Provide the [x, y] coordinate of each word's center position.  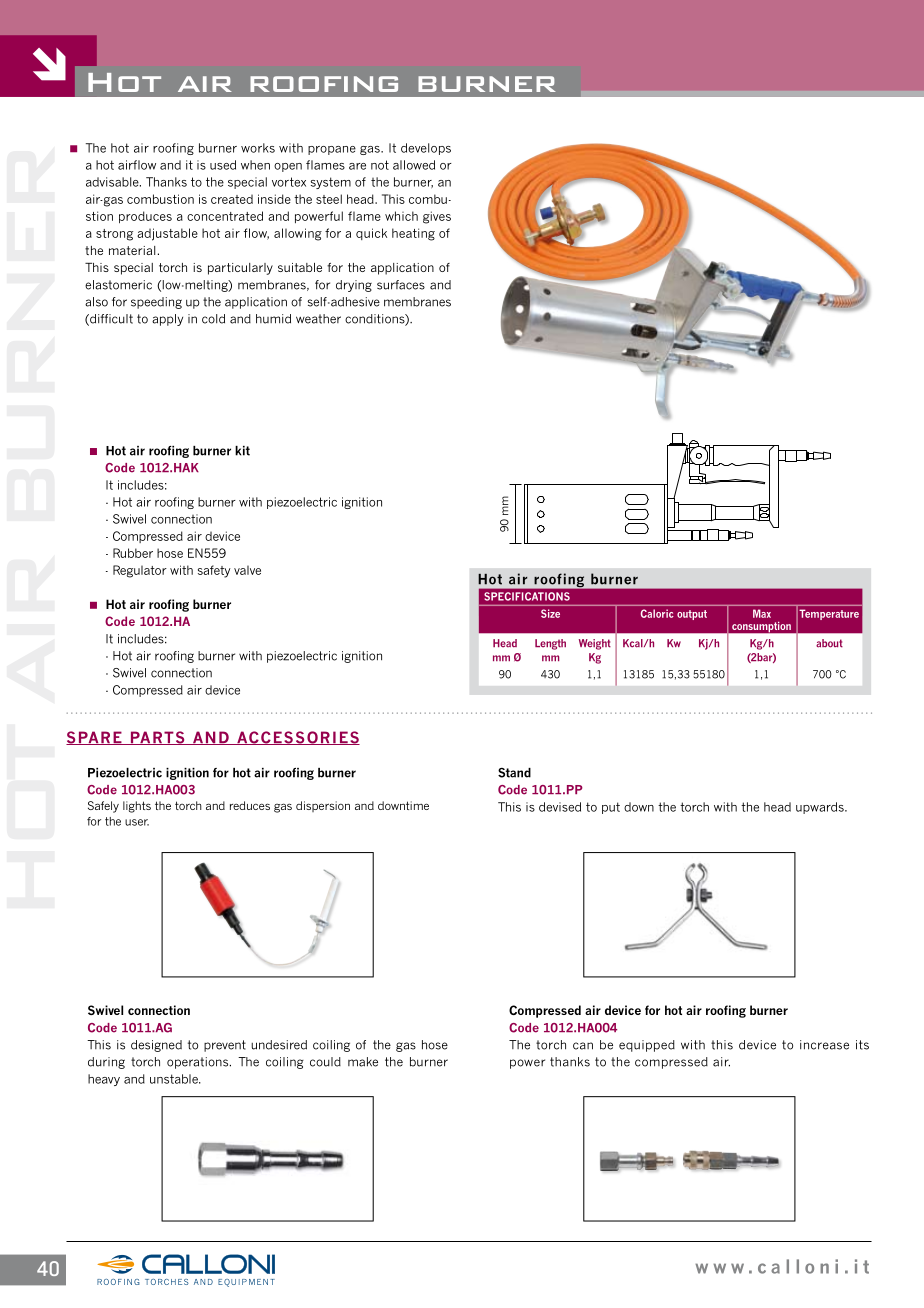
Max [762, 613]
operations [199, 1063]
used [223, 165]
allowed [414, 165]
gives [437, 217]
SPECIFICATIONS [527, 596]
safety [214, 571]
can [583, 1046]
